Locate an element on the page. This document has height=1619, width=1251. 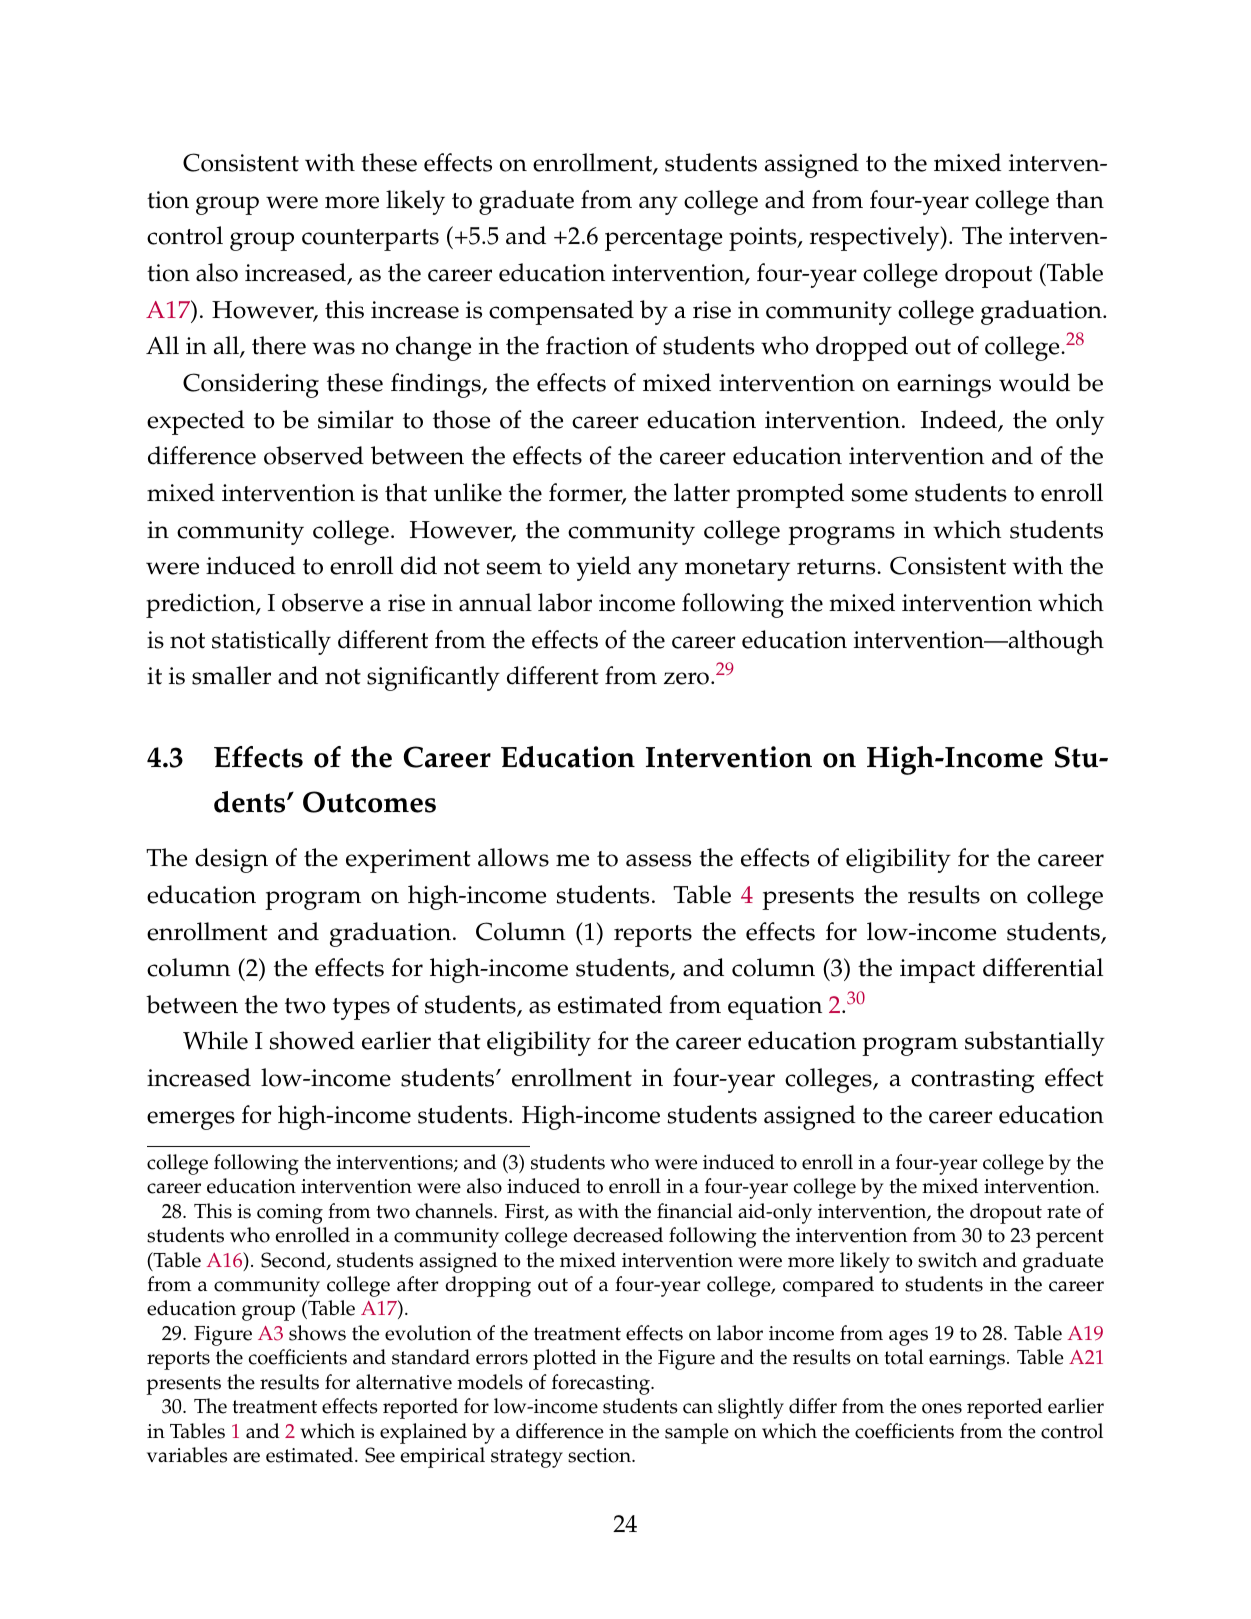
ones is located at coordinates (942, 1408).
